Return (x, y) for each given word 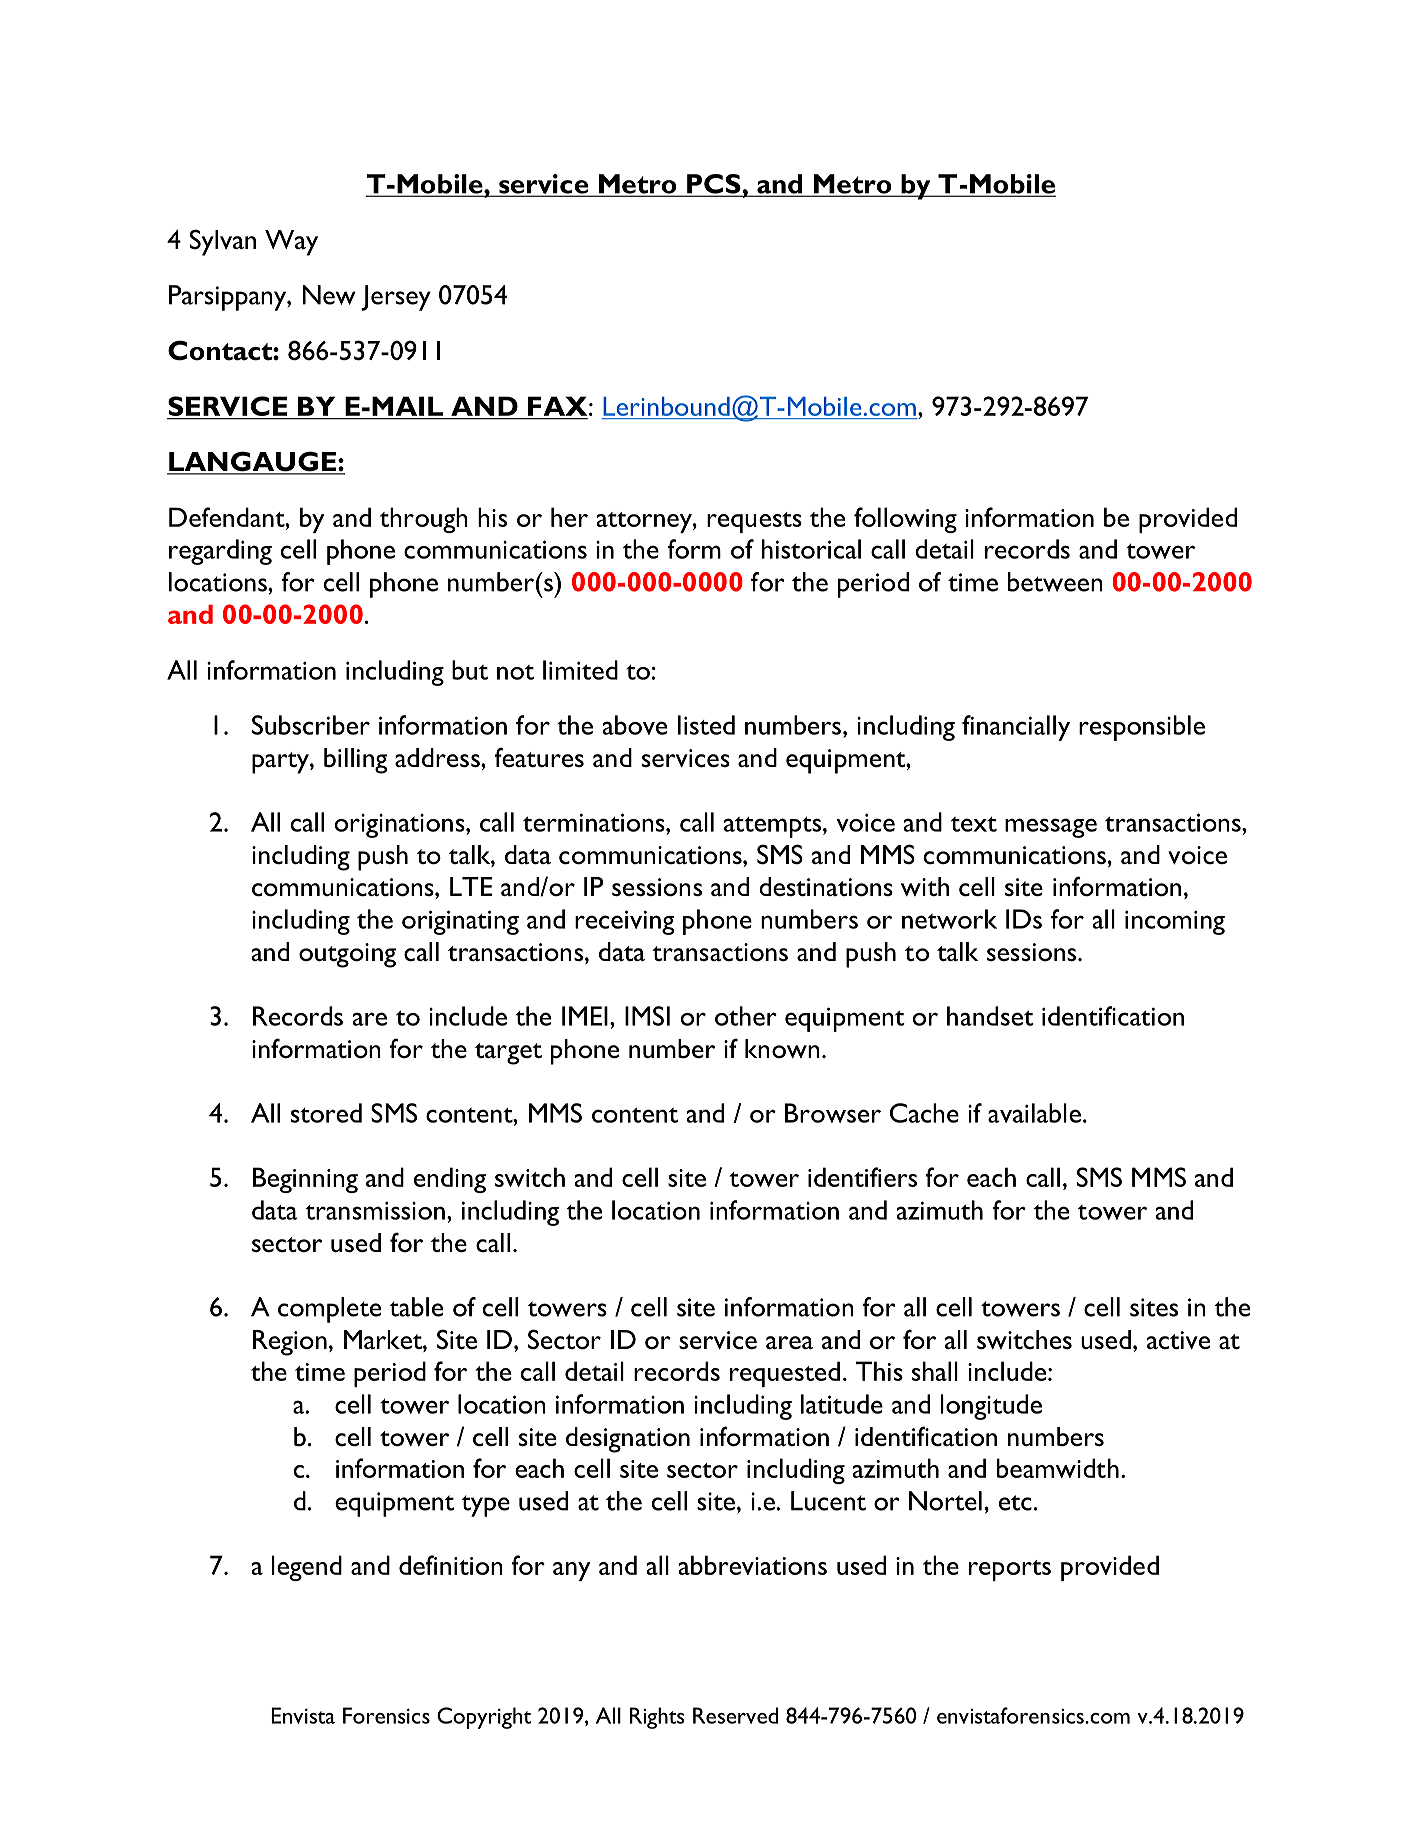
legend (307, 1568)
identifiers (862, 1177)
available (1034, 1113)
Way (291, 243)
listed (706, 725)
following (905, 520)
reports (1010, 1570)
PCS (714, 185)
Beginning (305, 1180)
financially (1016, 728)
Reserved (735, 1715)
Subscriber (311, 725)
